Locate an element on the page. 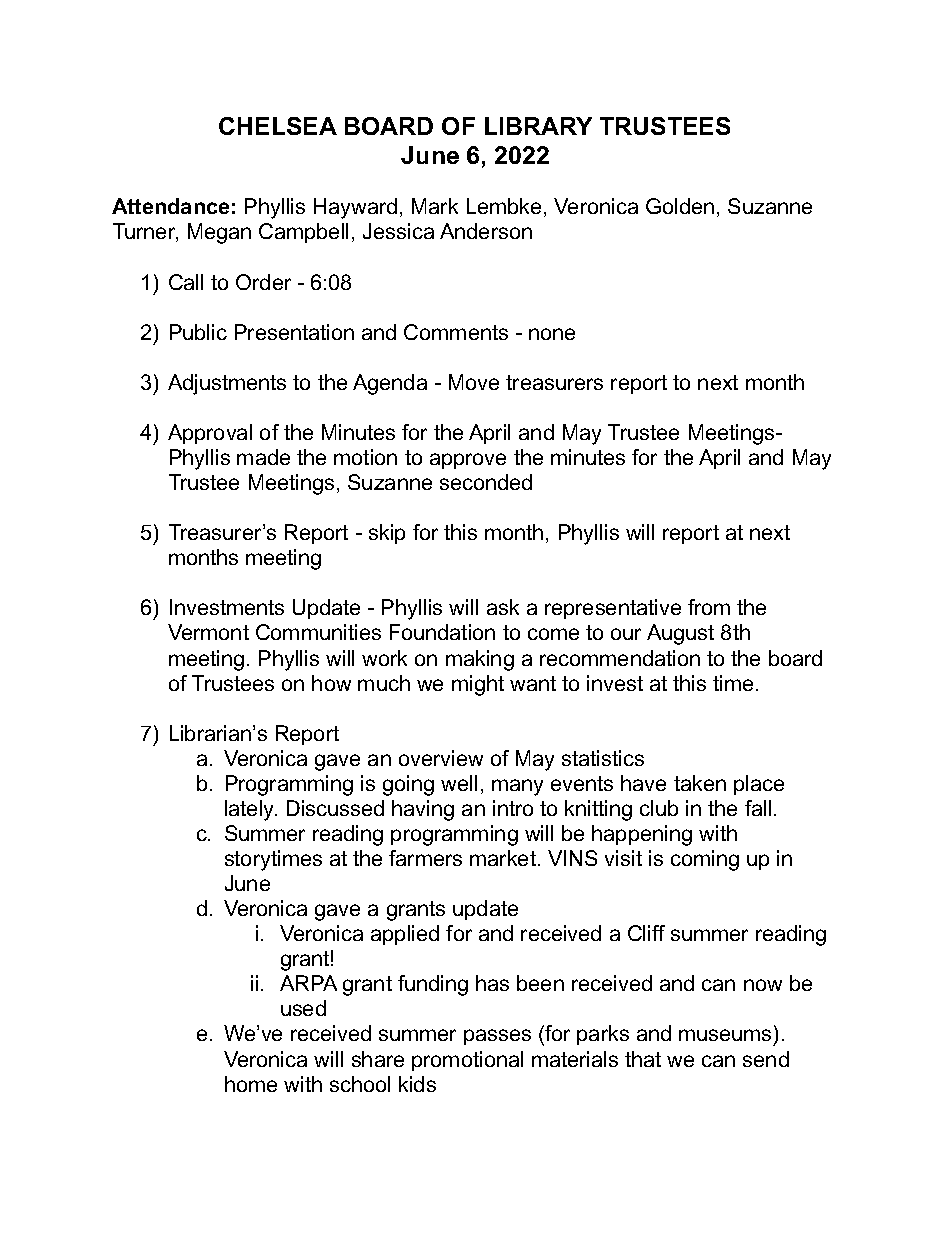 This document has height=1233, width=952. home is located at coordinates (251, 1084).
